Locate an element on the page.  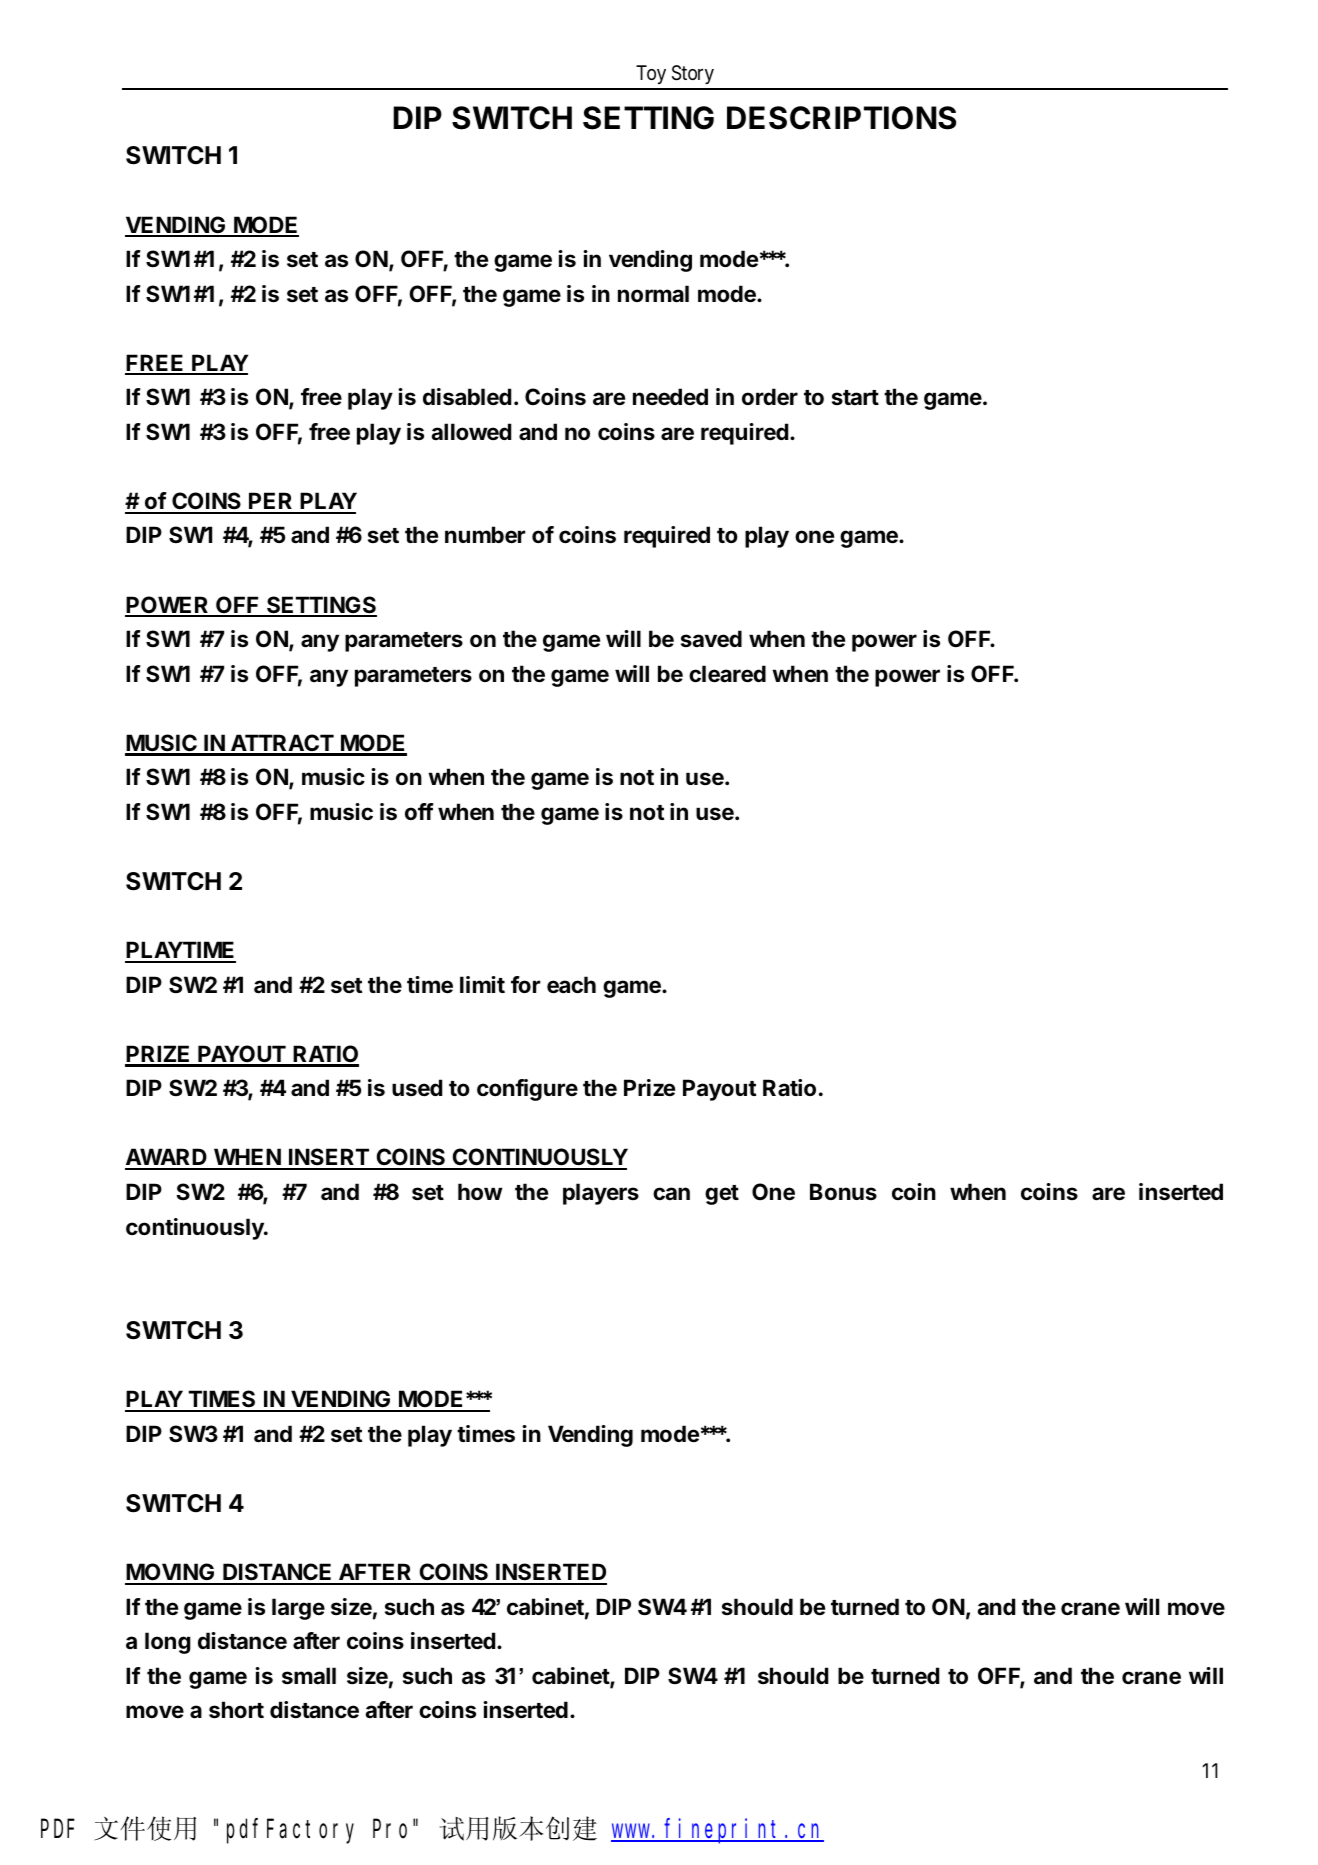
disabled is located at coordinates (467, 397).
